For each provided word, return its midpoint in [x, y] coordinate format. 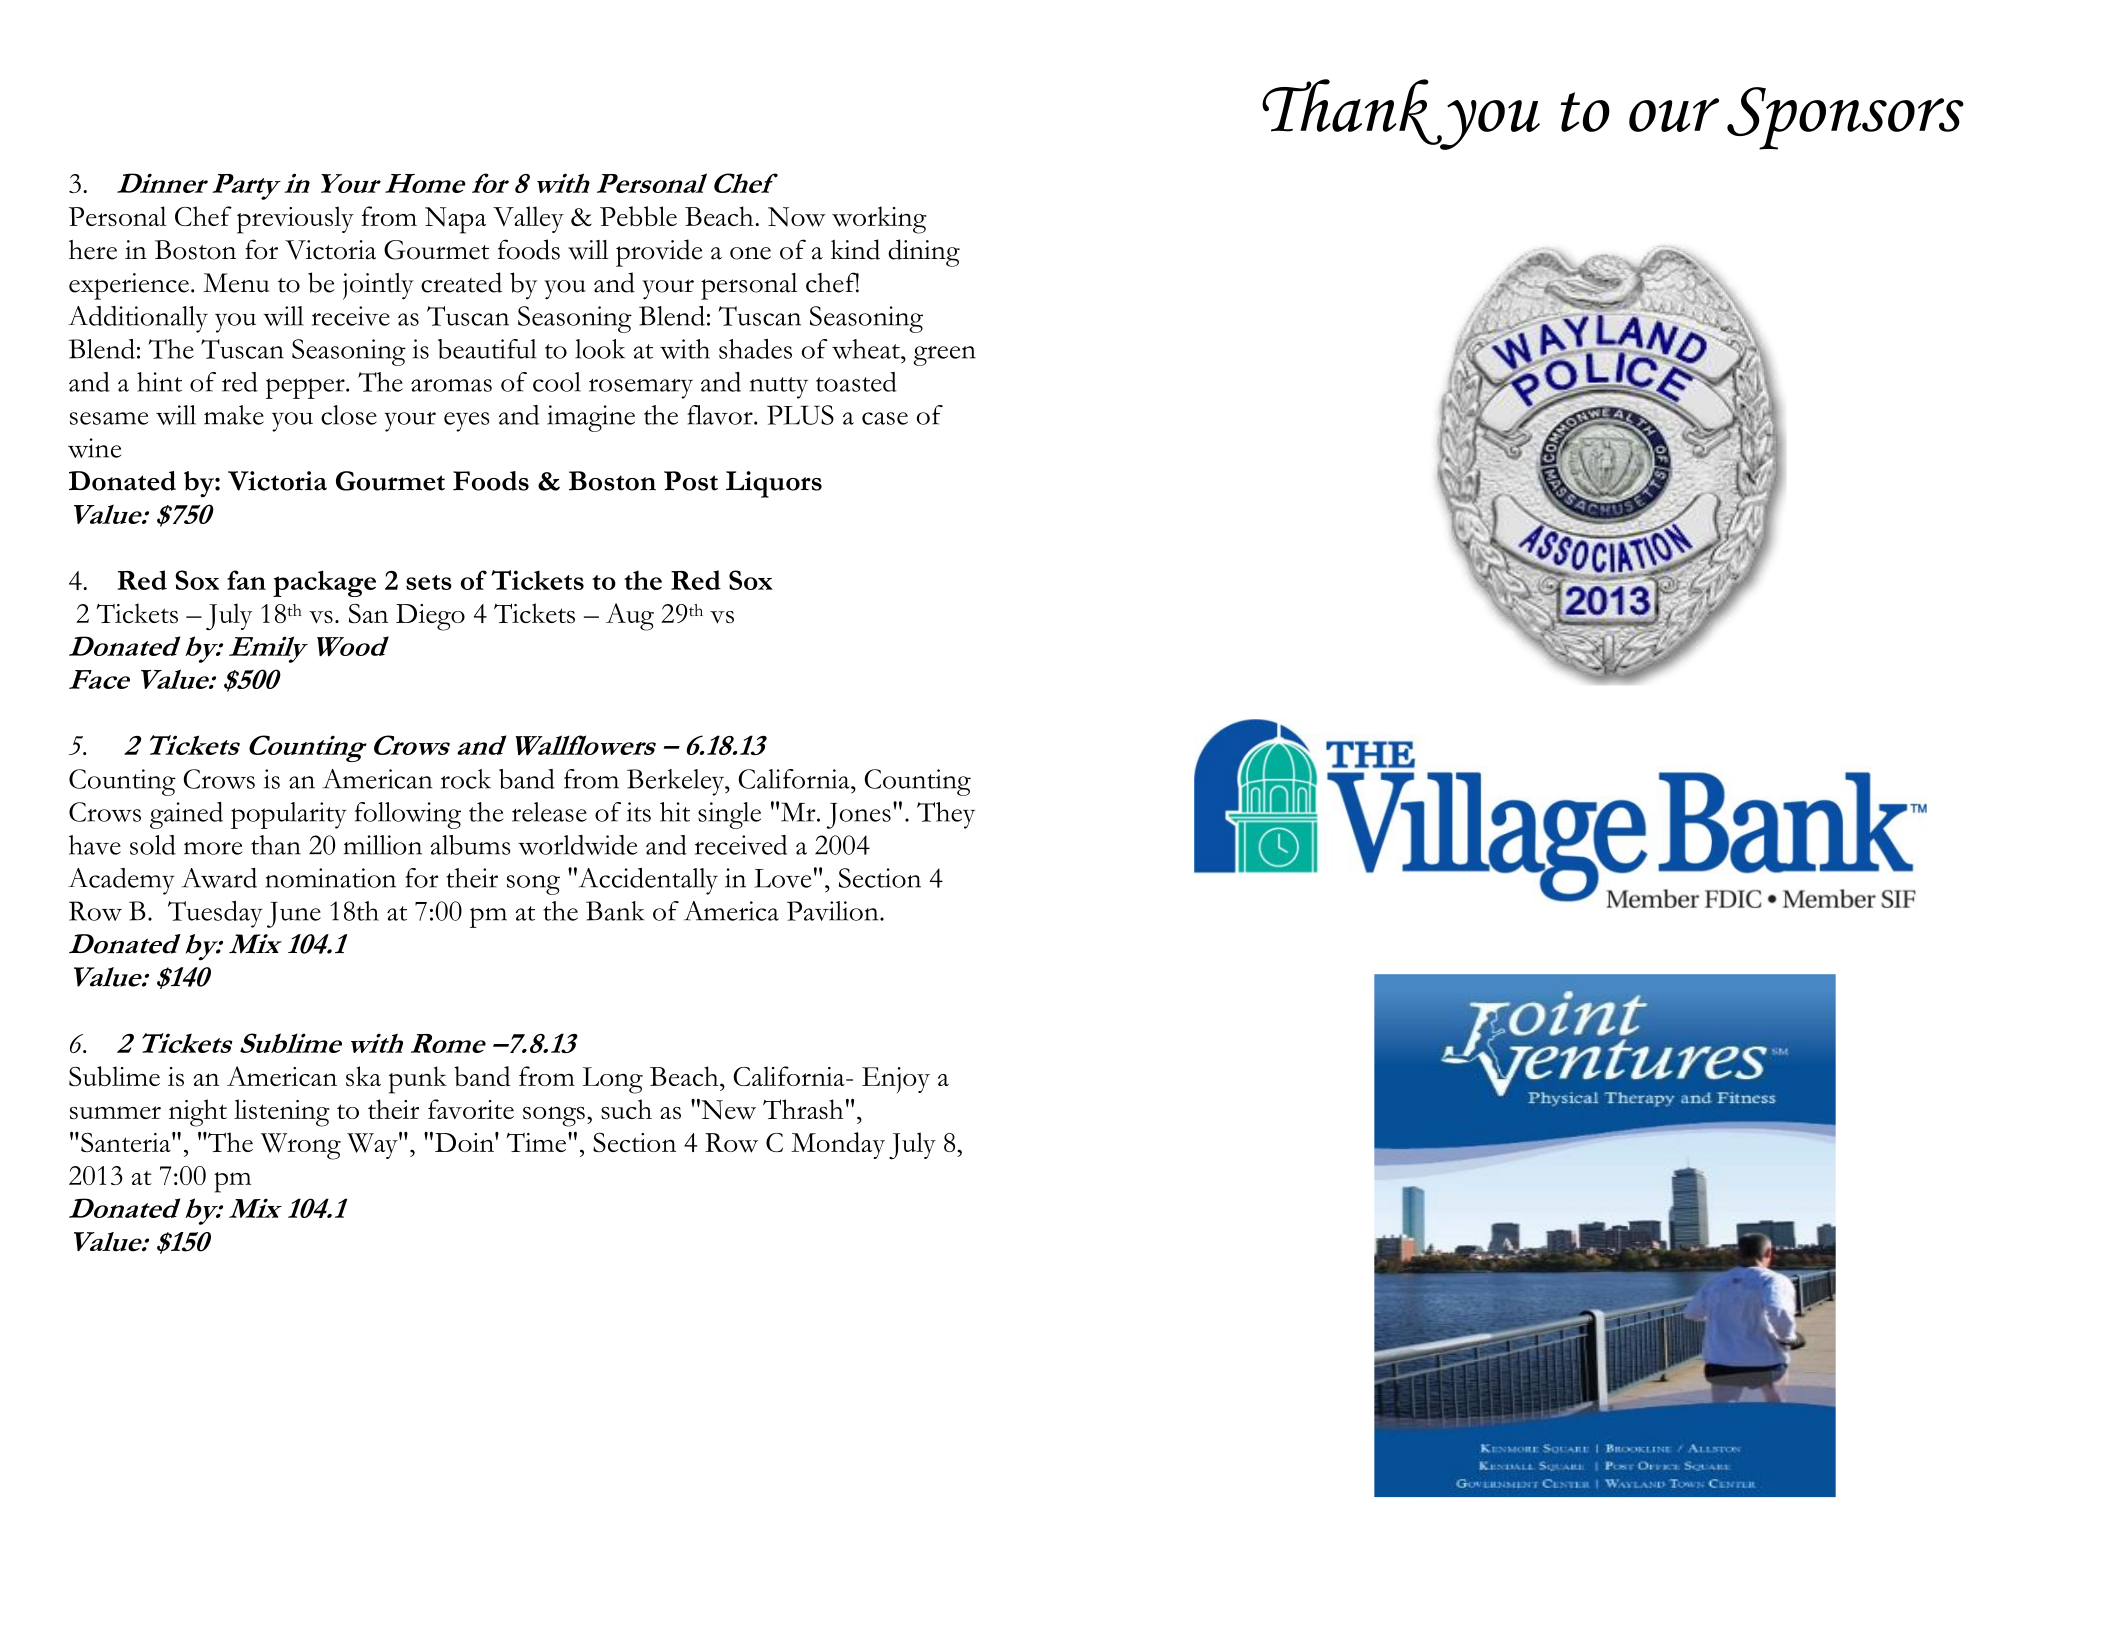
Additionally [138, 319]
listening [282, 1113]
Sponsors [1845, 118]
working [879, 220]
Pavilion [834, 911]
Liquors [774, 484]
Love [782, 878]
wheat [867, 349]
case [885, 418]
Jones [859, 816]
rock [466, 779]
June [294, 915]
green [944, 356]
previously [295, 220]
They [946, 815]
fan [246, 580]
